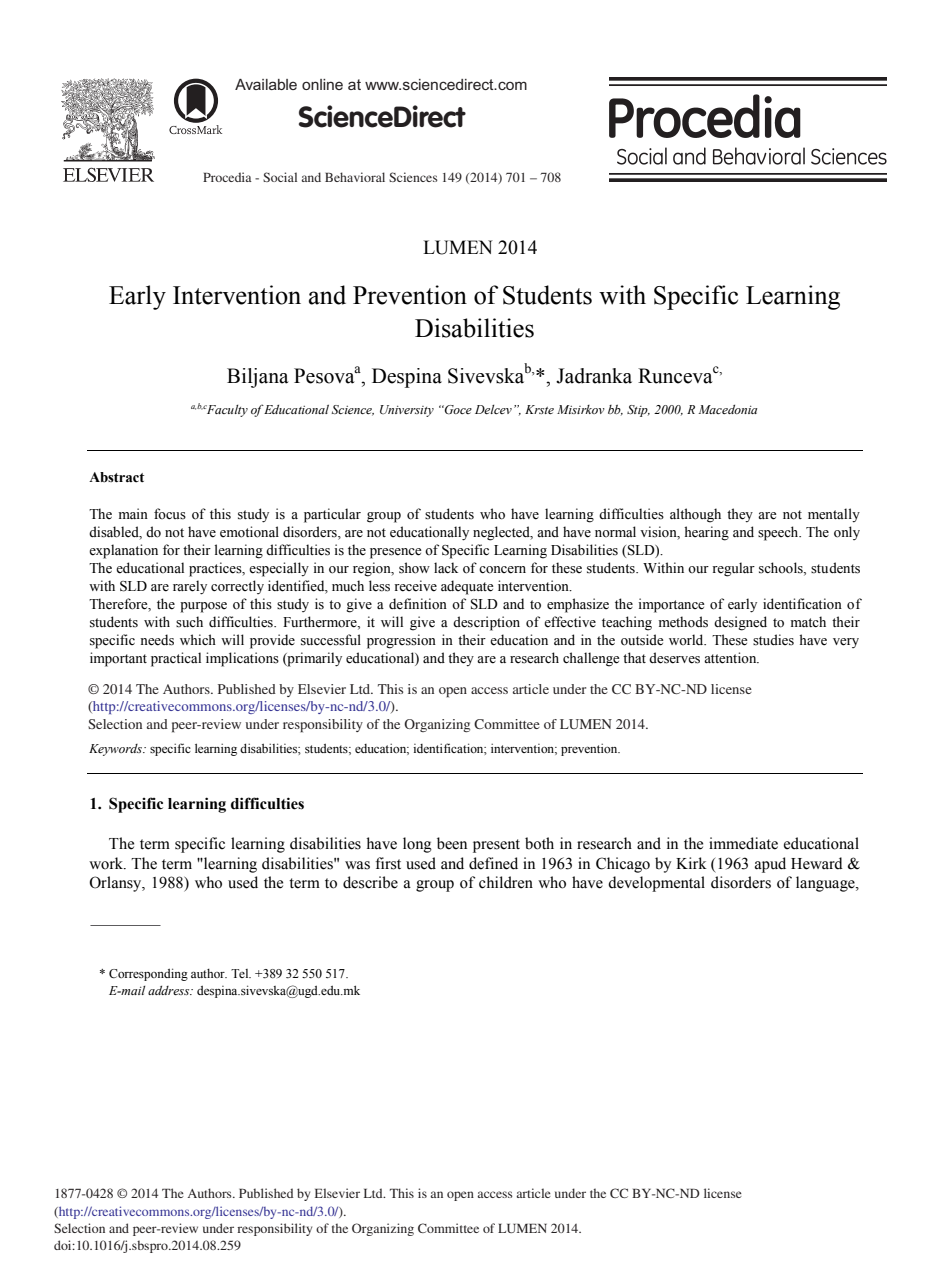 This image has width=944, height=1288. What do you see at coordinates (170, 514) in the image?
I see `focus` at bounding box center [170, 514].
